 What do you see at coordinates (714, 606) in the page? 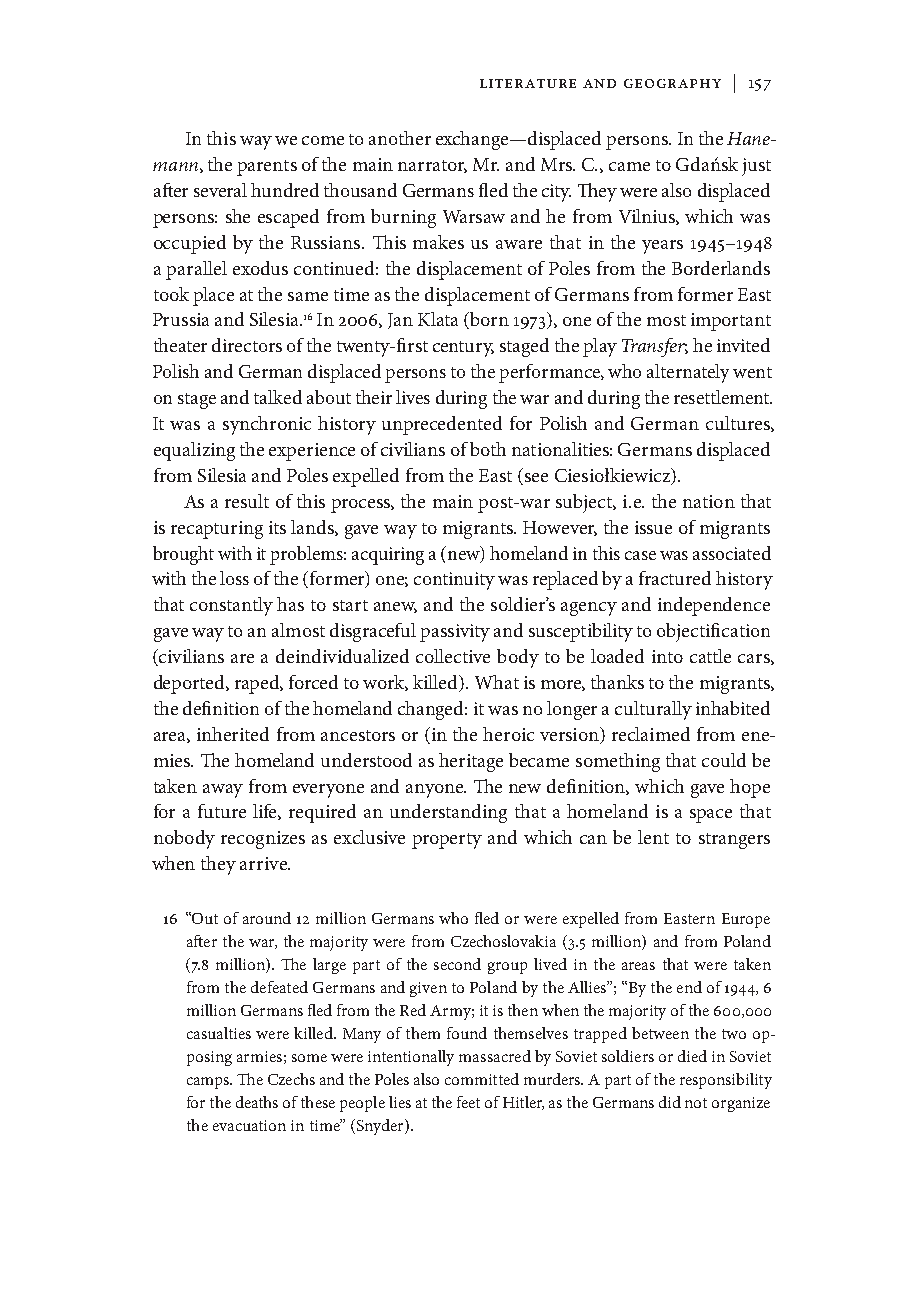
I see `independence` at bounding box center [714, 606].
